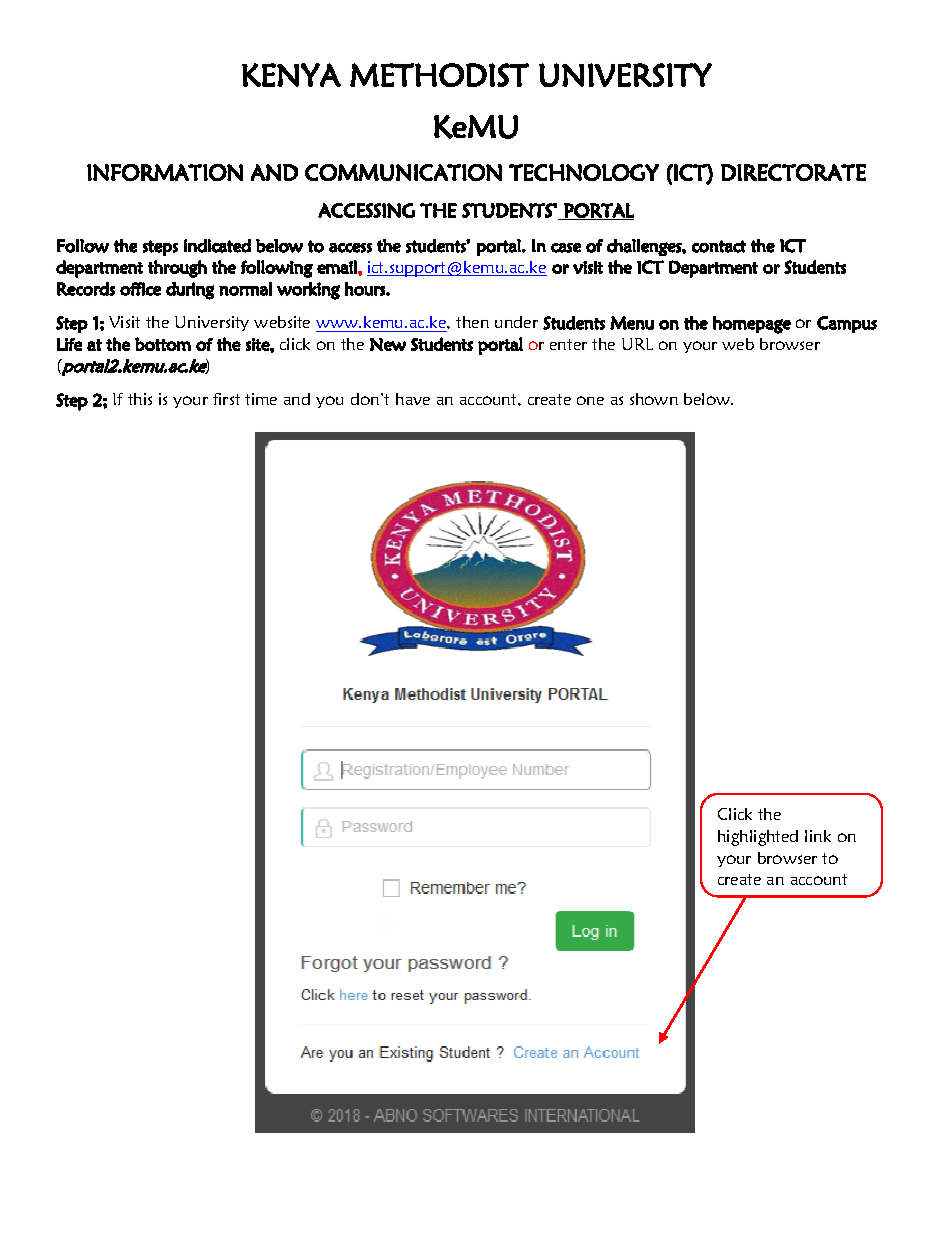 This page has width=952, height=1233. What do you see at coordinates (291, 75) in the page?
I see `KENYA` at bounding box center [291, 75].
